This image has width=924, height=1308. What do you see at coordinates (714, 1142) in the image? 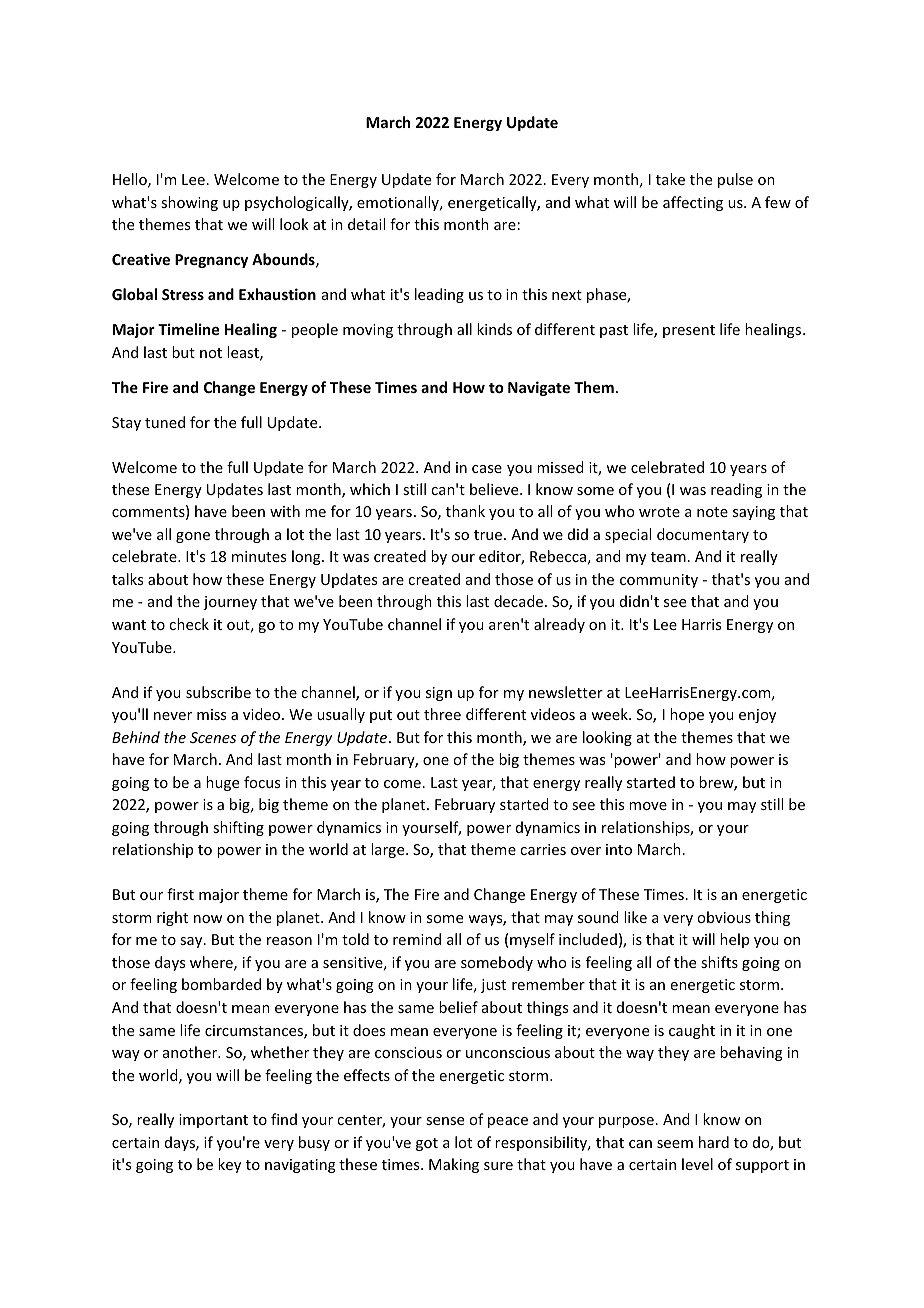
I see `hard` at bounding box center [714, 1142].
